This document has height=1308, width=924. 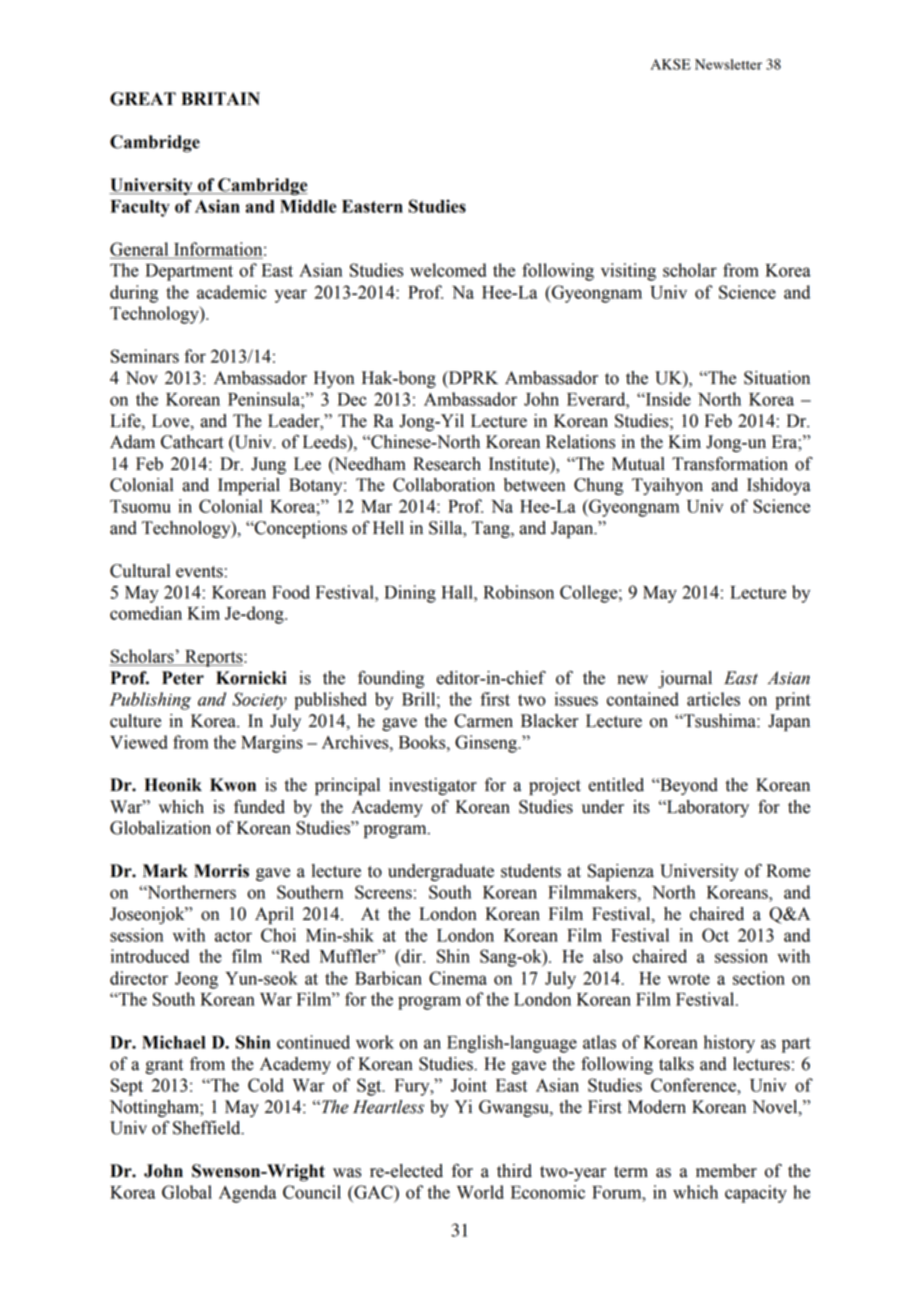 I want to click on Newsletter, so click(x=728, y=64).
